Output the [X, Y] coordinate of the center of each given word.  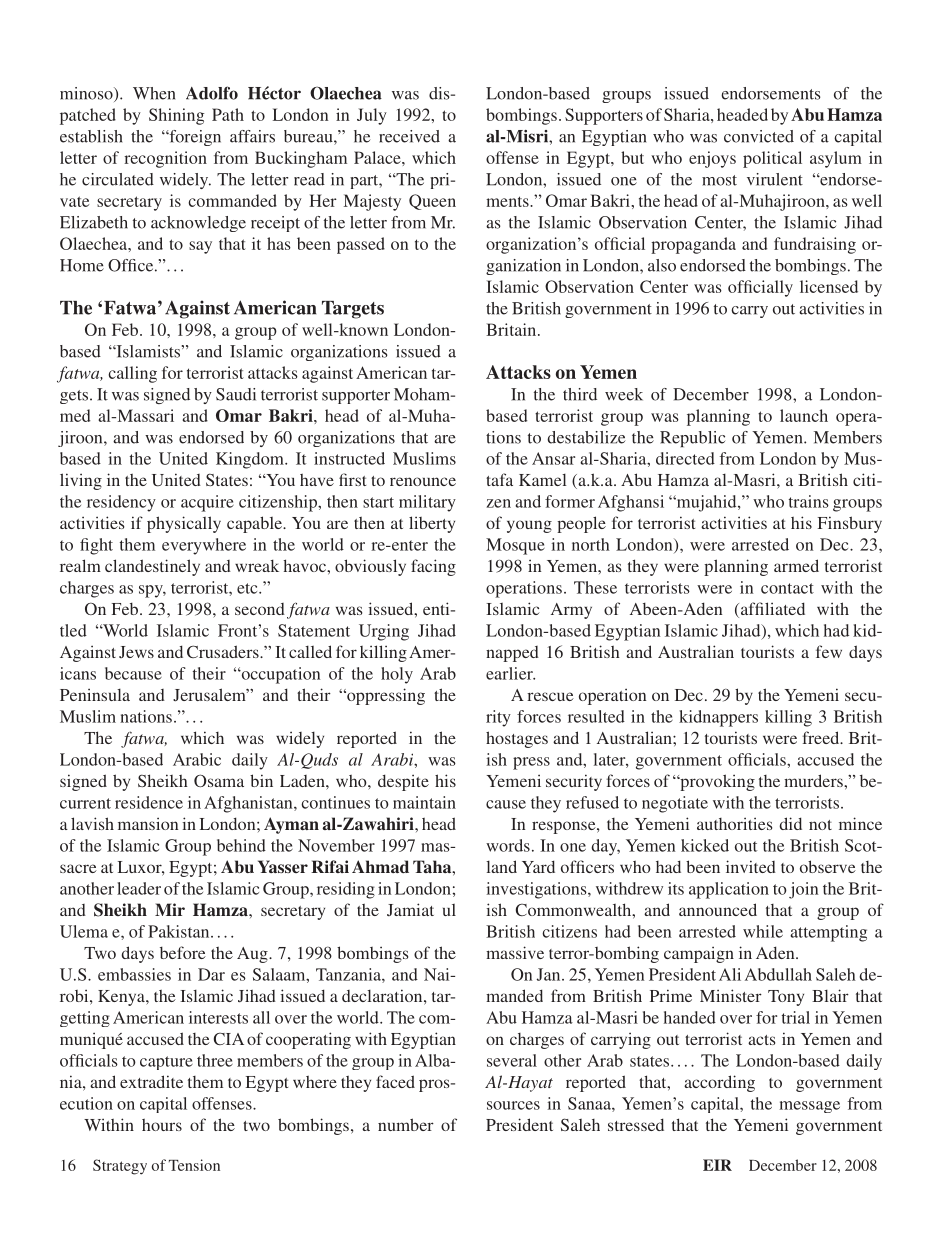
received [409, 136]
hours [162, 1125]
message [809, 1107]
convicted [759, 136]
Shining [176, 116]
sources [513, 1105]
